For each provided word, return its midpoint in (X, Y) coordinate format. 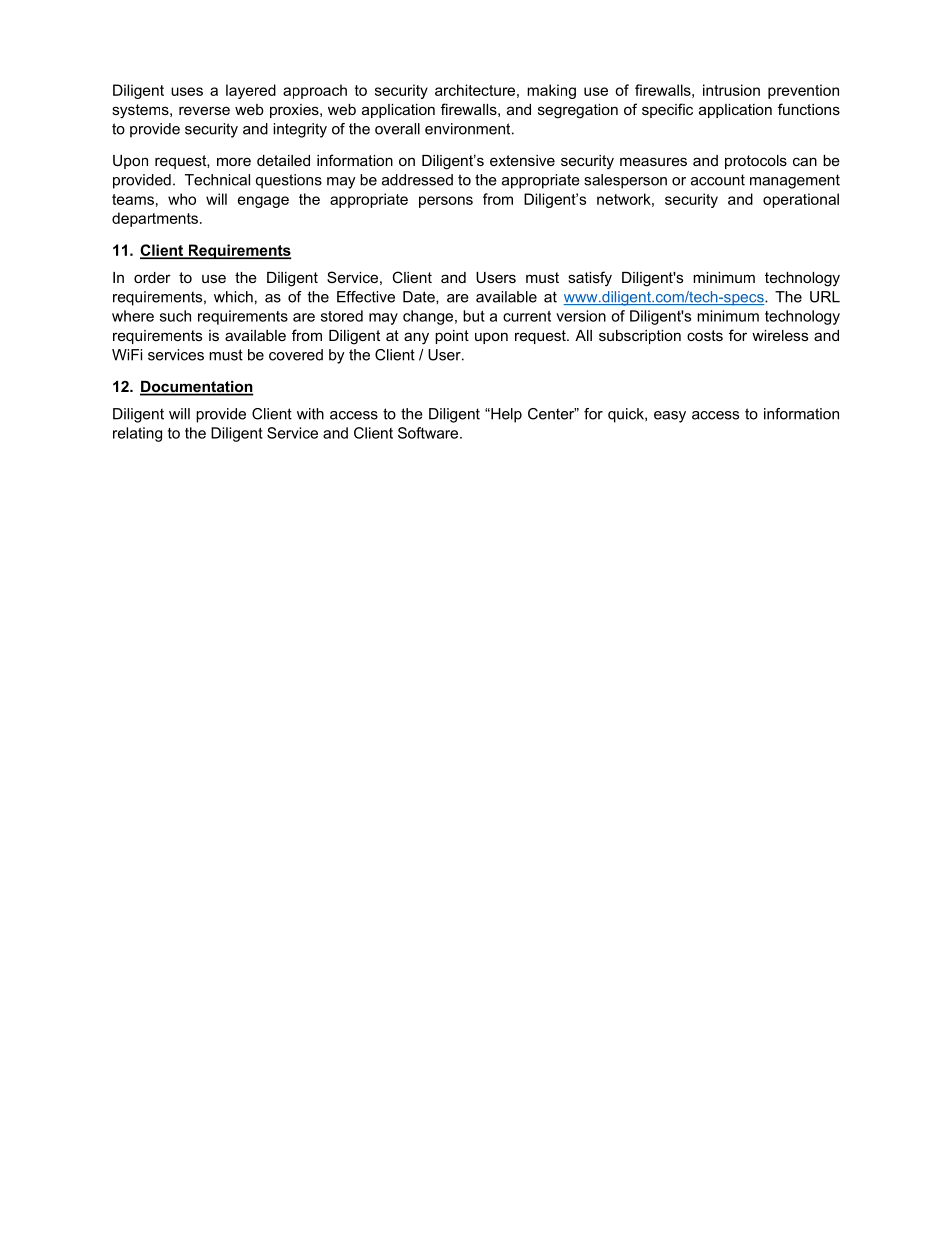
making (551, 91)
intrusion (731, 90)
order (152, 277)
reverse (204, 110)
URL (825, 297)
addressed (417, 180)
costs (705, 335)
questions (289, 181)
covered (296, 355)
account (718, 180)
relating (137, 434)
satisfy (590, 279)
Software (429, 433)
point (452, 337)
